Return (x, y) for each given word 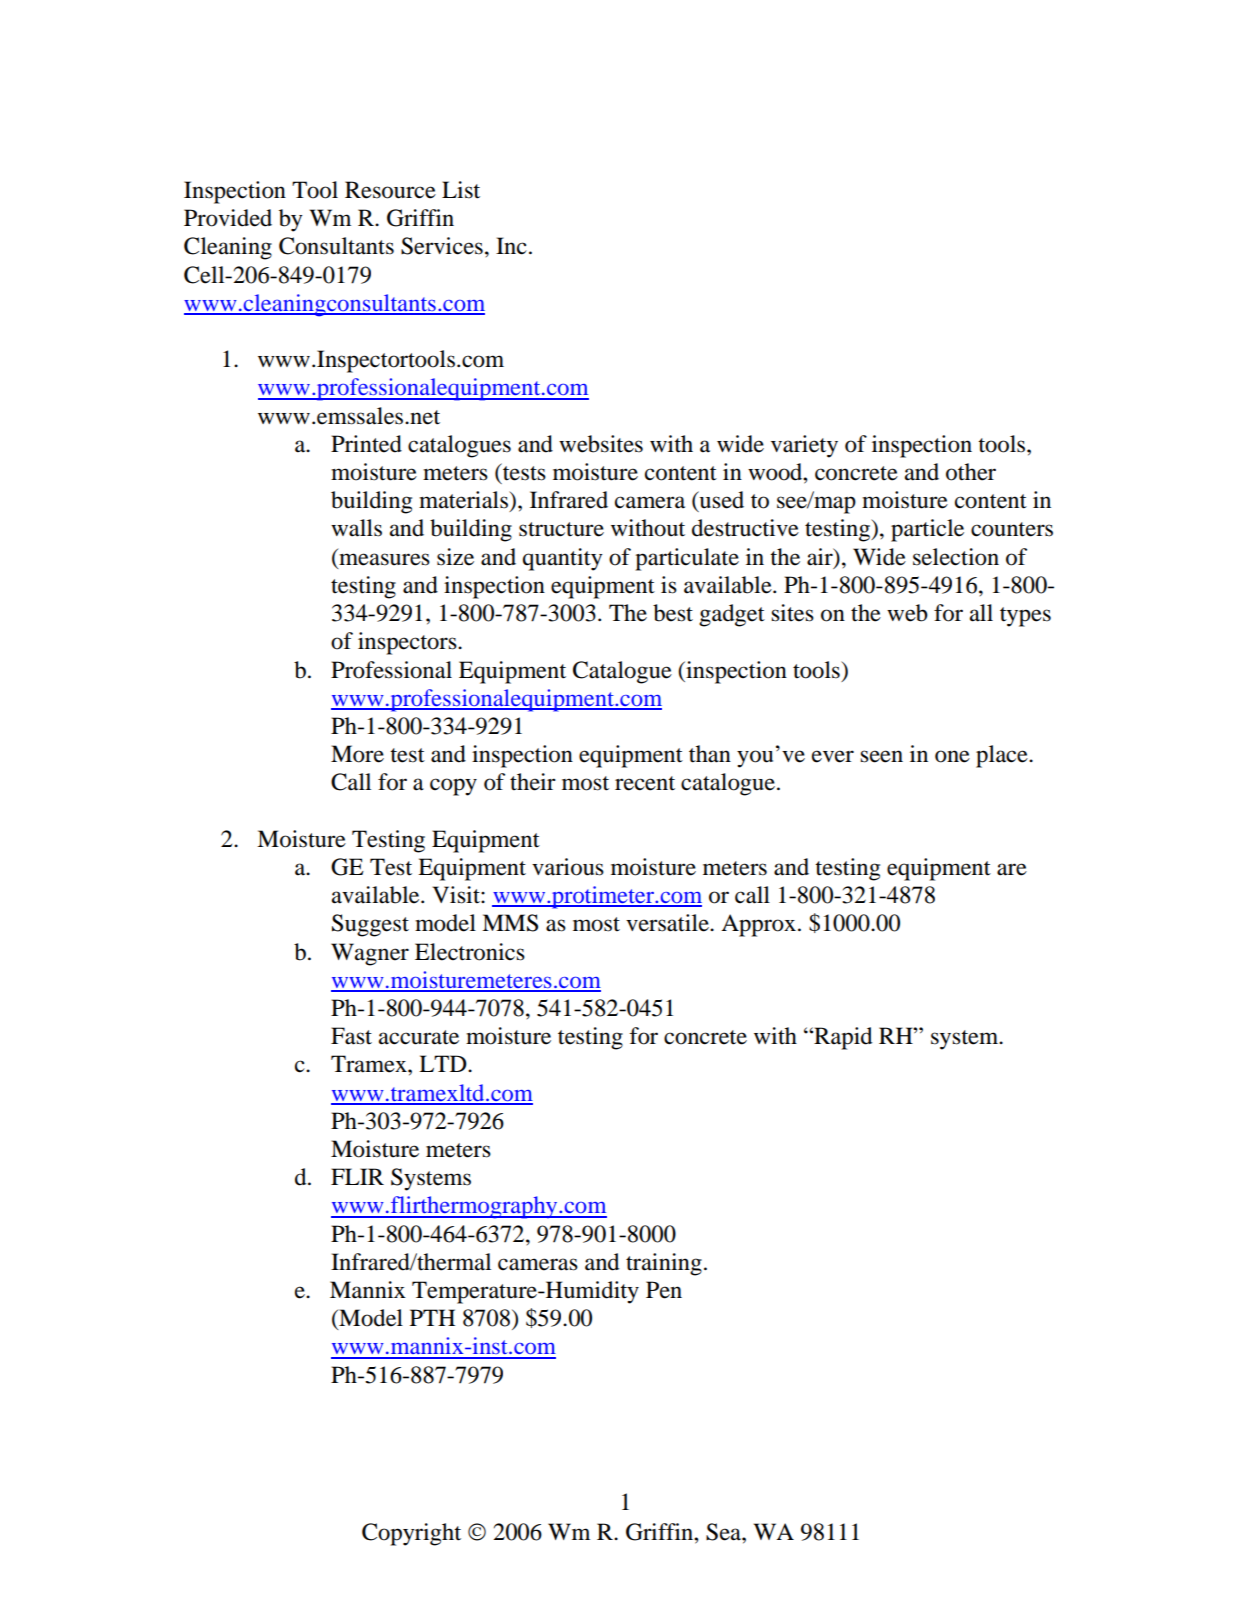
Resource (390, 190)
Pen (664, 1290)
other (971, 472)
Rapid (842, 1038)
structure (561, 529)
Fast (351, 1036)
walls (356, 528)
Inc (511, 246)
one (952, 756)
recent (645, 783)
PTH (432, 1317)
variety (804, 446)
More (357, 754)
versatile (668, 923)
